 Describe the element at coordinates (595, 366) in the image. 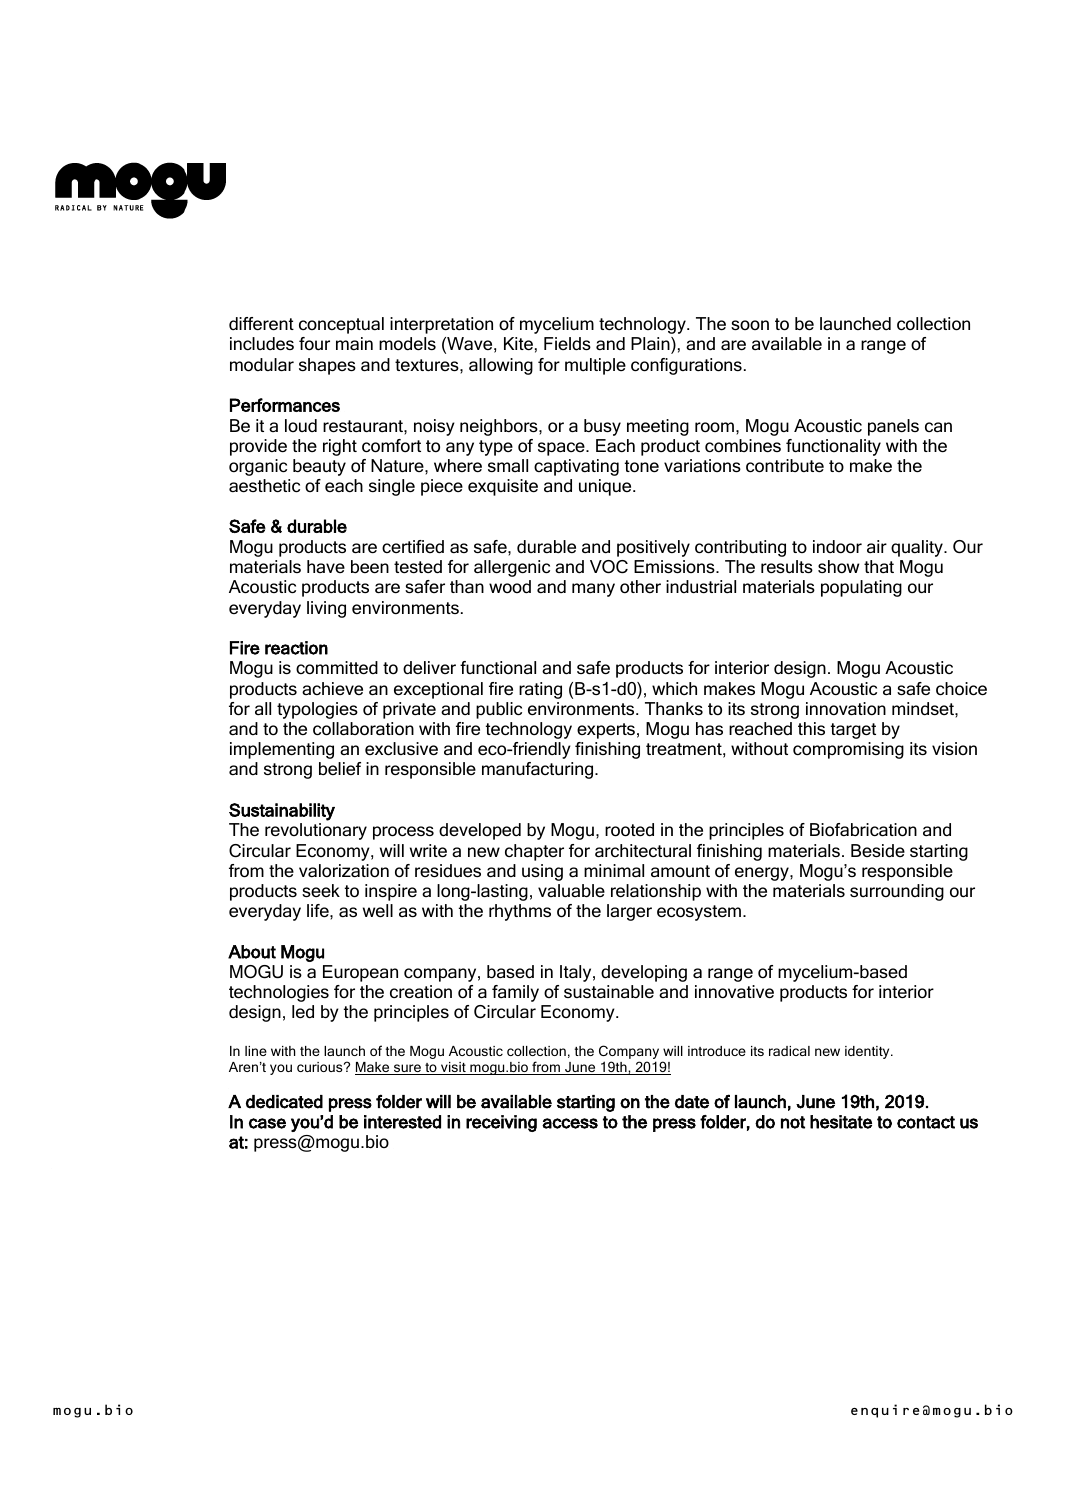

I see `multiple` at that location.
